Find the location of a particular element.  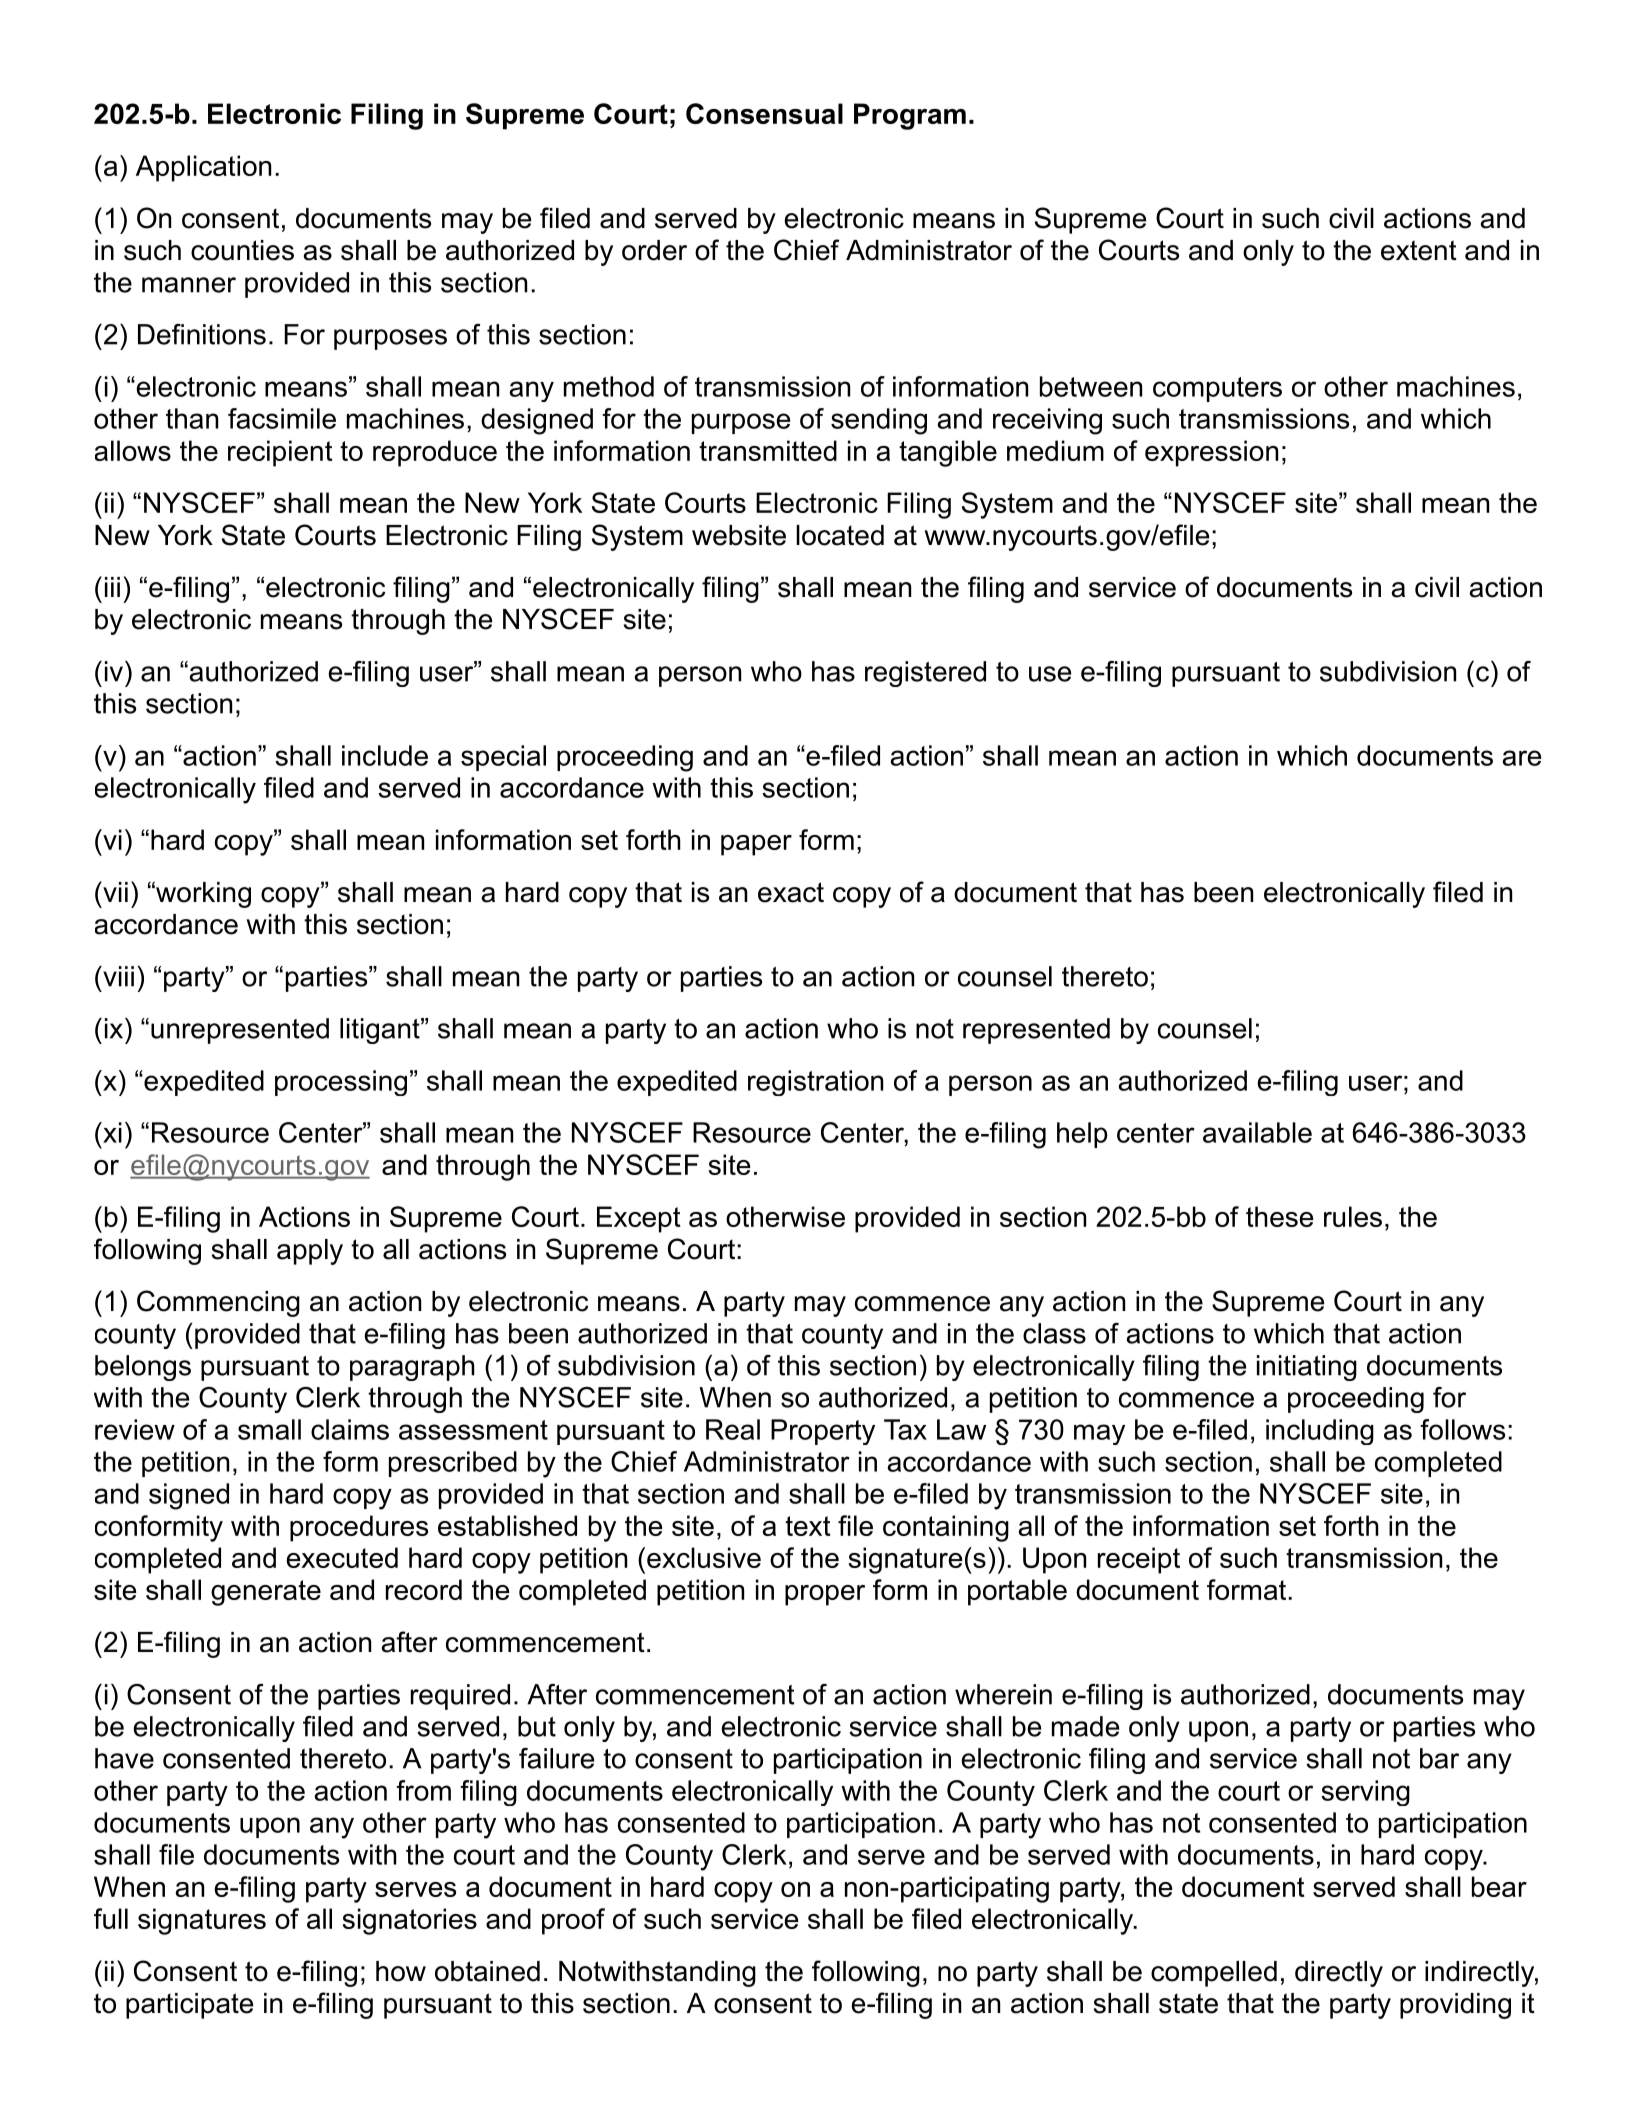

include is located at coordinates (385, 755).
